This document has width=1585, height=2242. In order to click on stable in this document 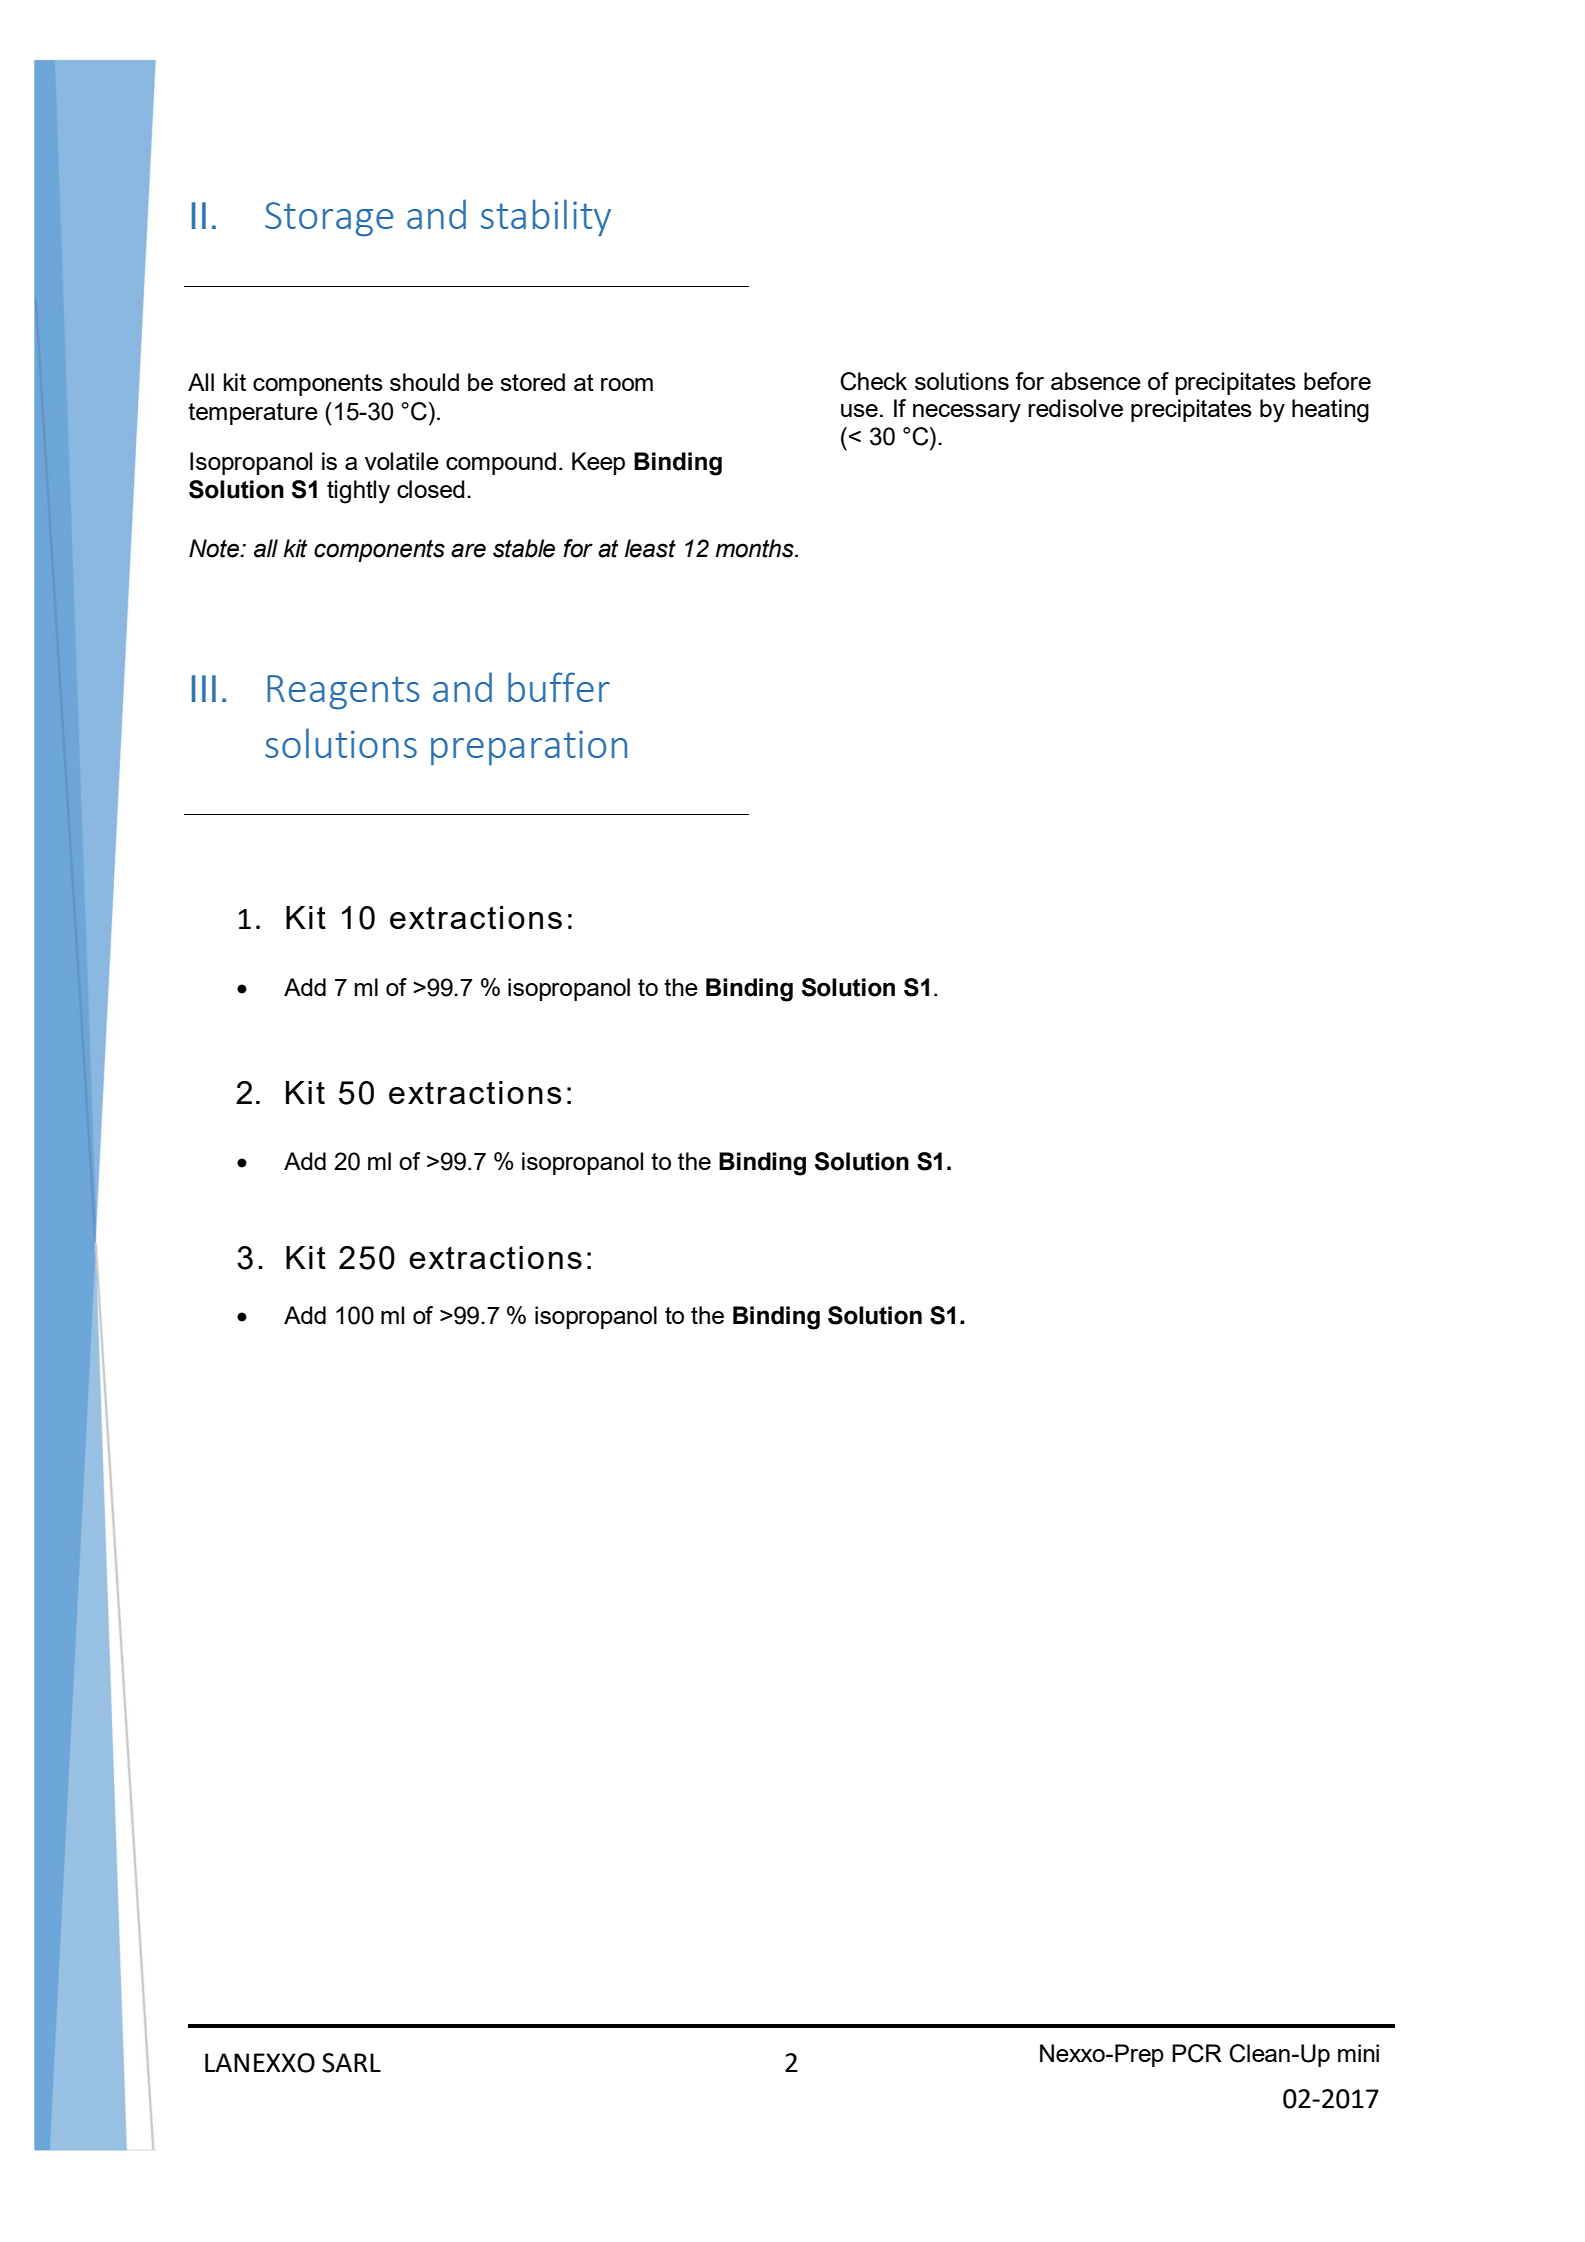, I will do `click(524, 548)`.
